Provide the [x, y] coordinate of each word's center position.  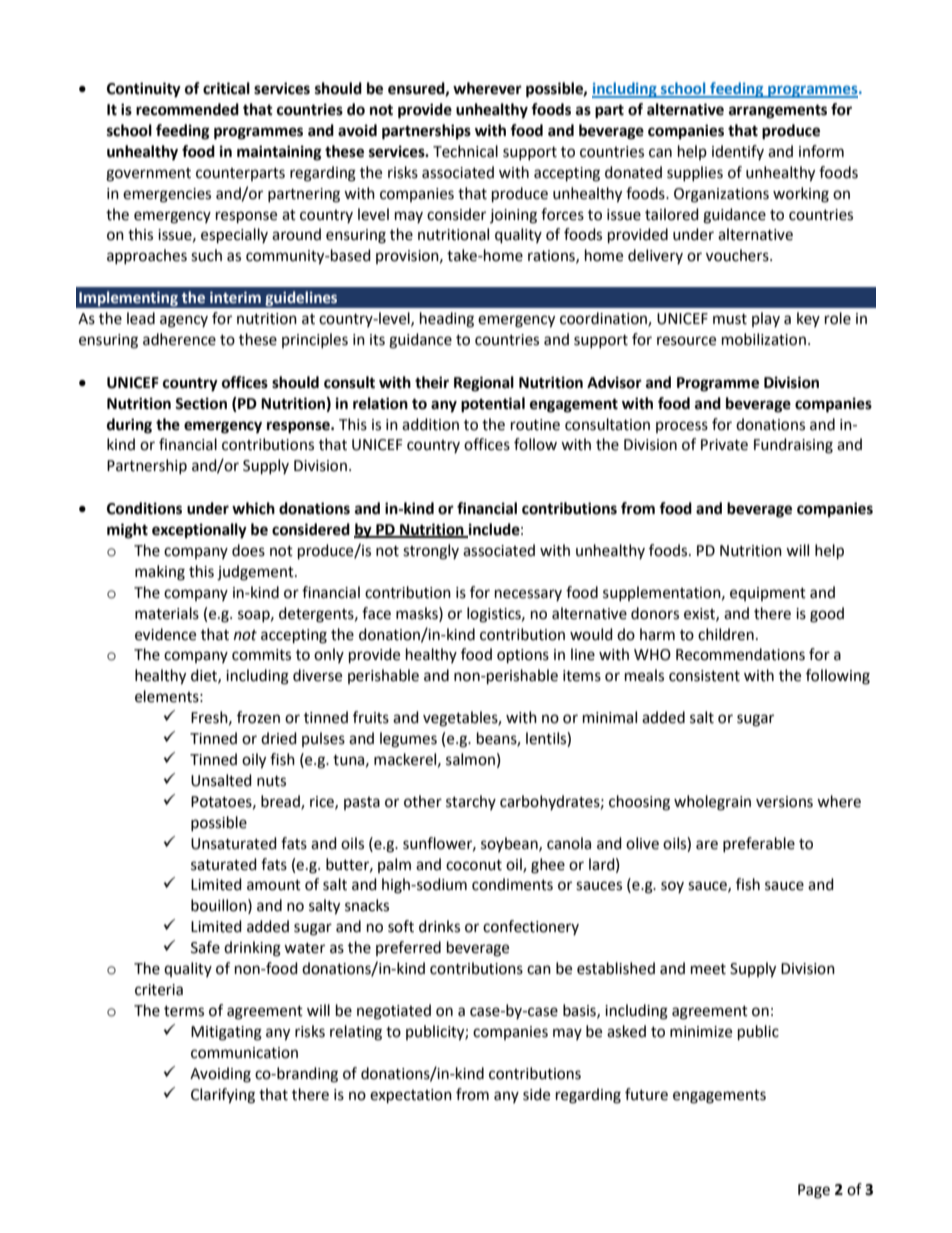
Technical [465, 151]
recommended [187, 109]
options [523, 656]
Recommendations [740, 654]
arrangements [778, 111]
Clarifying [223, 1096]
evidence [165, 634]
